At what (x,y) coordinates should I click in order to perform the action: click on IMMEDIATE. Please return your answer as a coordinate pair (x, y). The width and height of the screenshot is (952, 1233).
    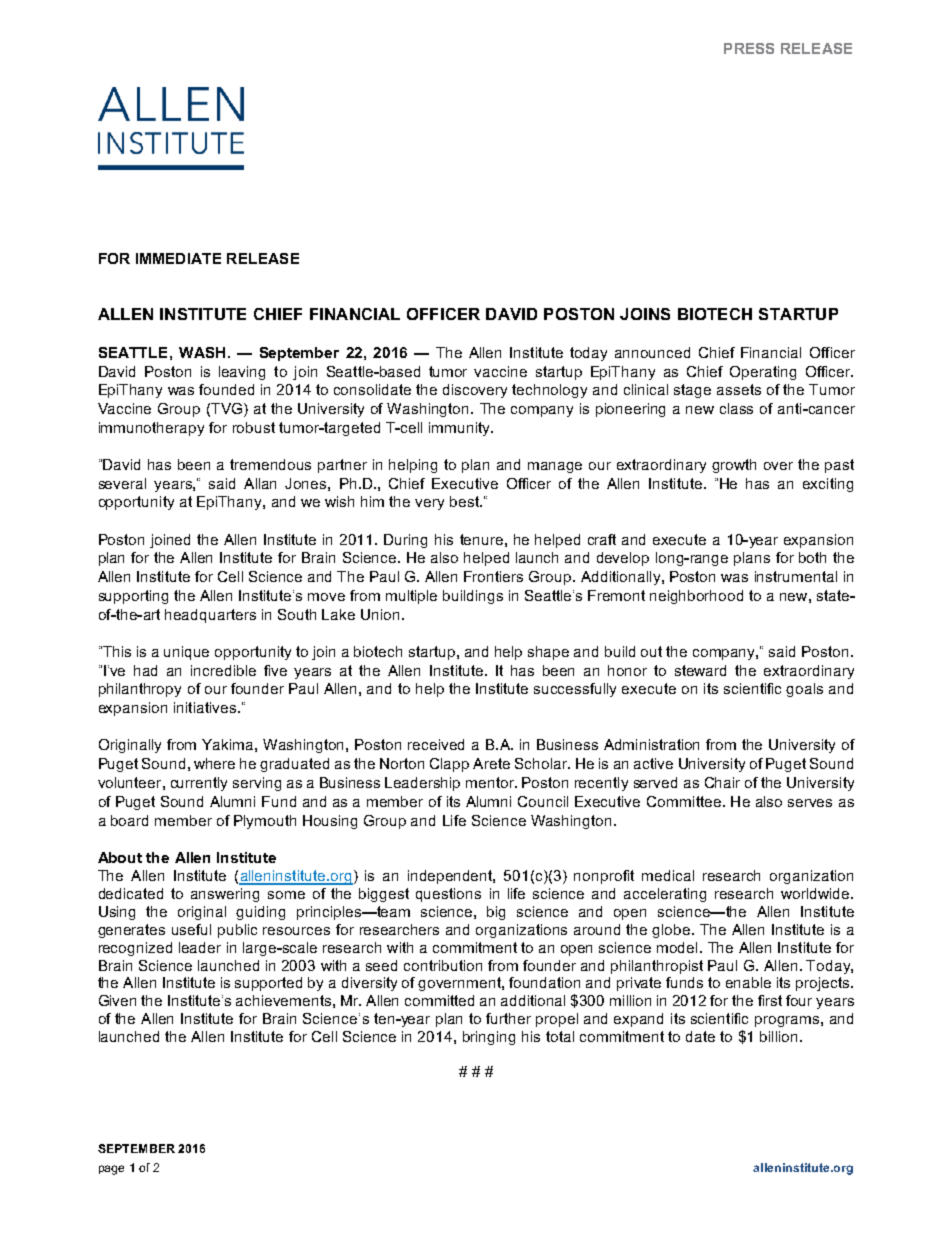
    Looking at the image, I should click on (178, 258).
